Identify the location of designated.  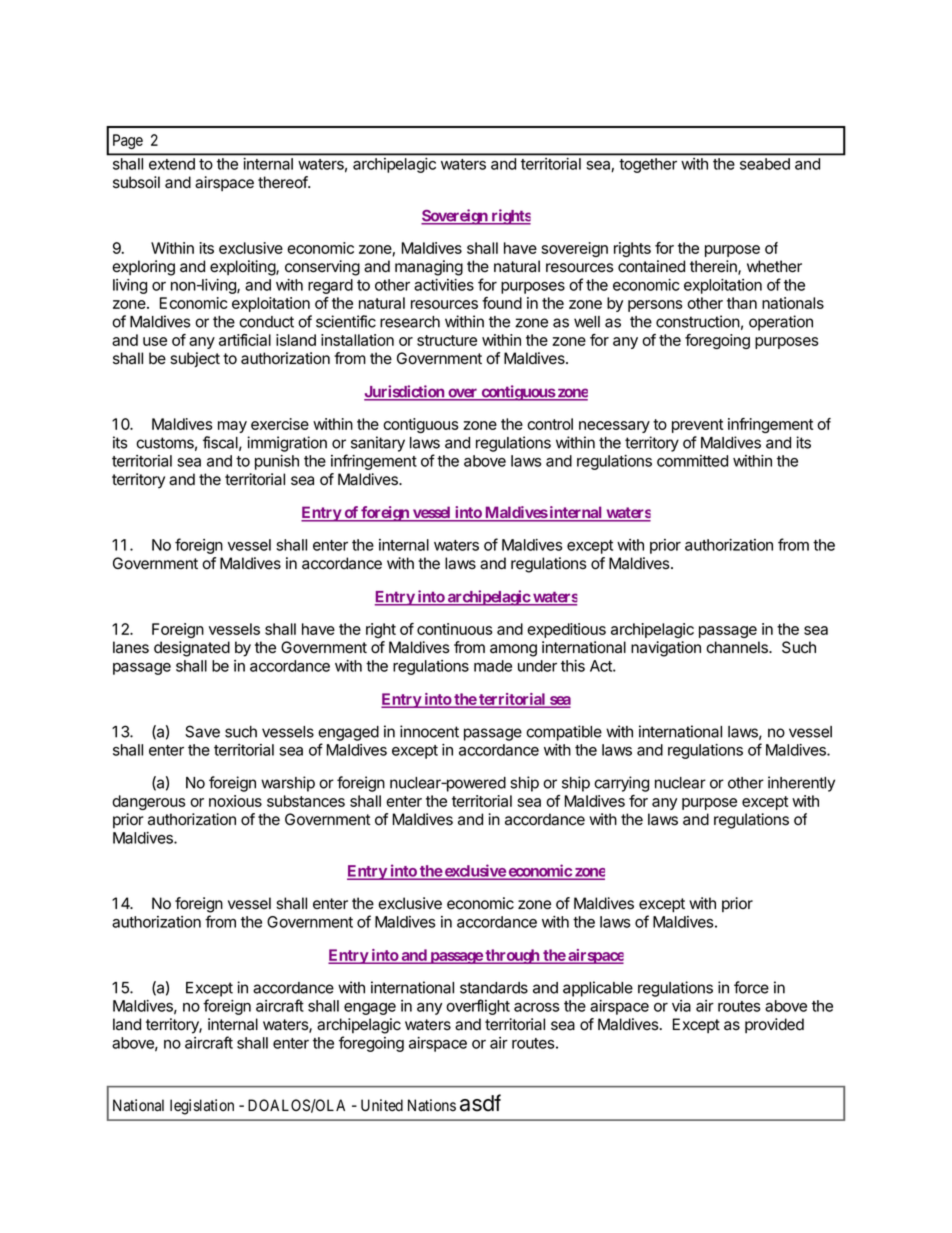
(192, 649).
